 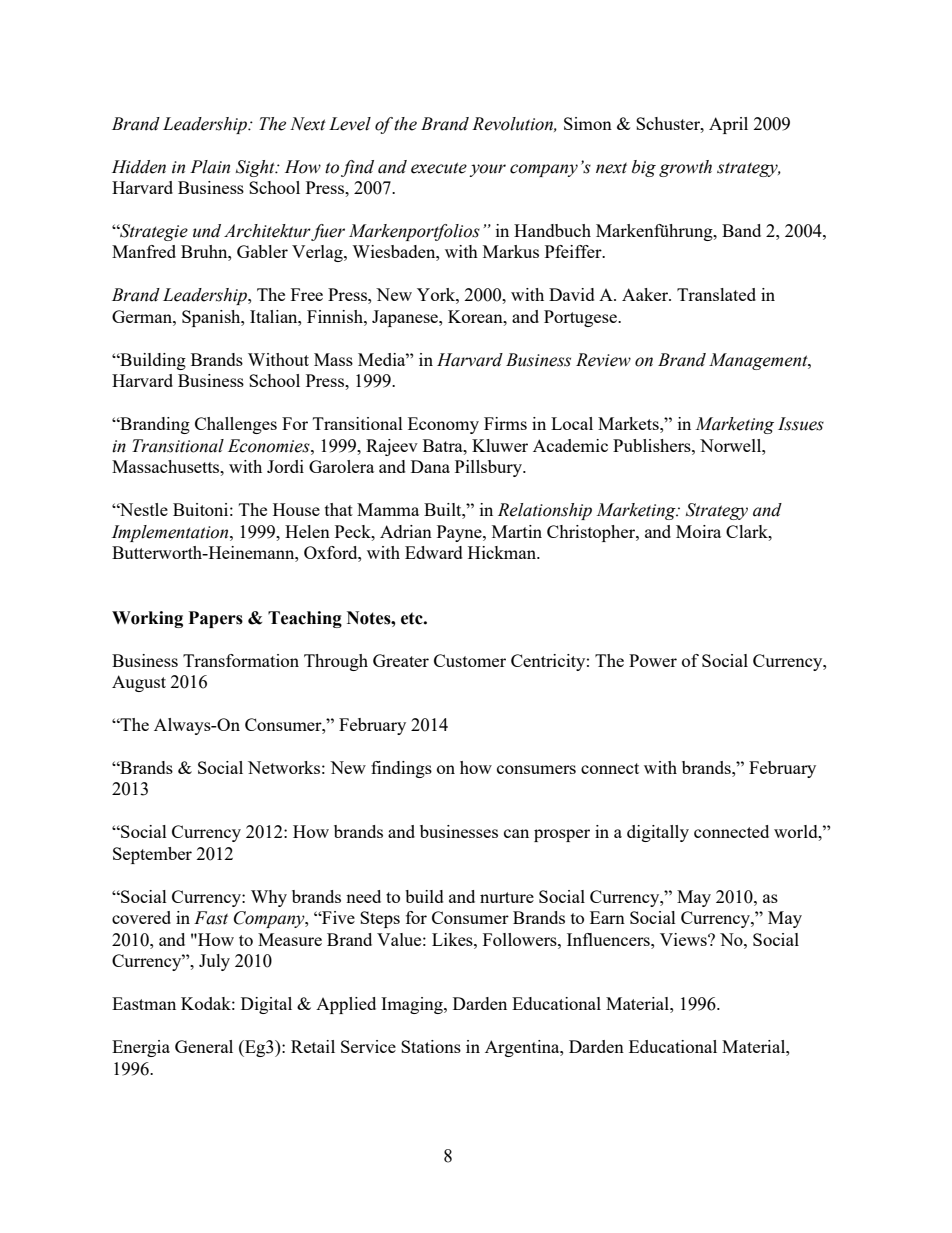 What do you see at coordinates (431, 1046) in the page?
I see `Stations` at bounding box center [431, 1046].
